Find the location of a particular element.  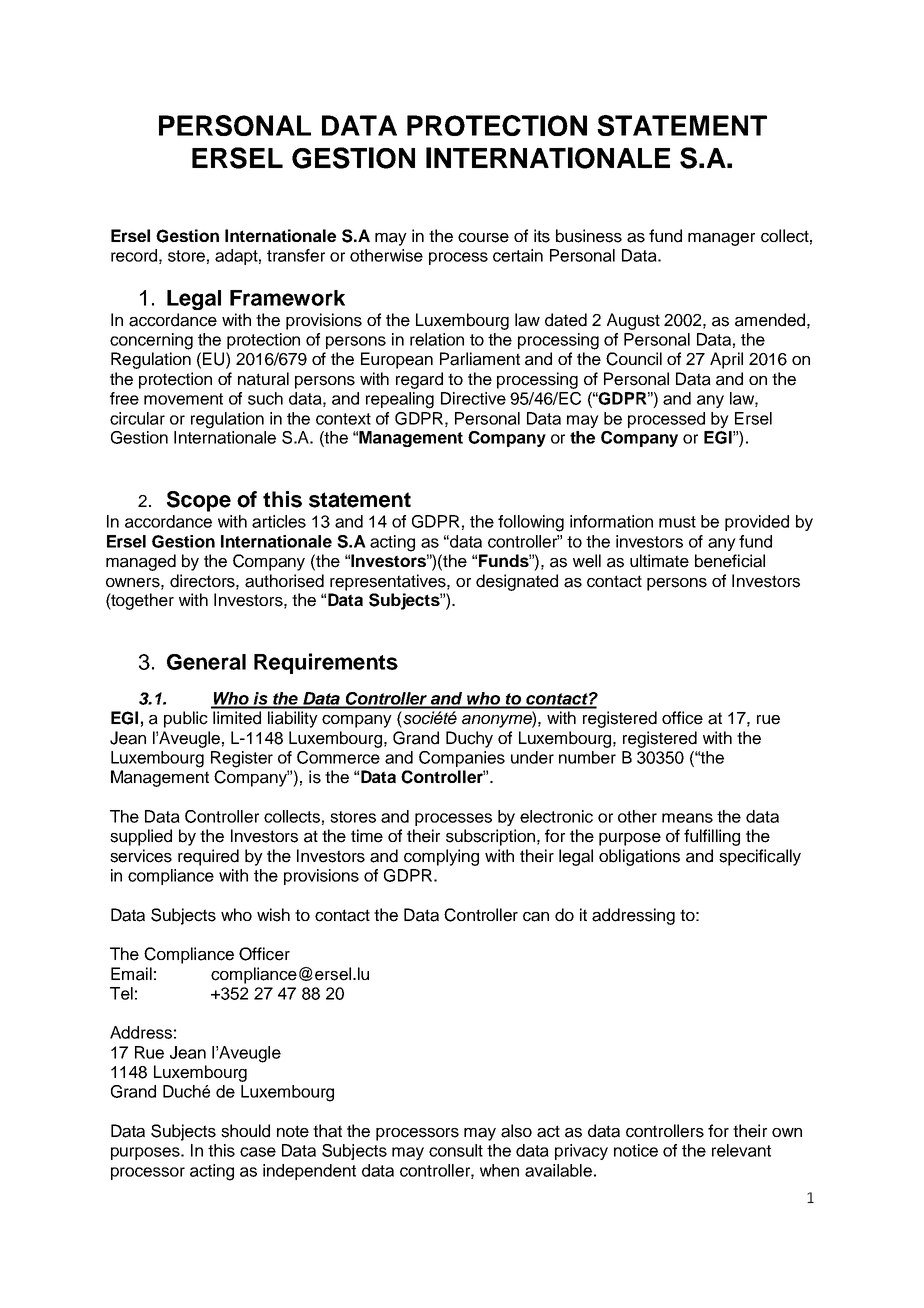

manager is located at coordinates (721, 239).
